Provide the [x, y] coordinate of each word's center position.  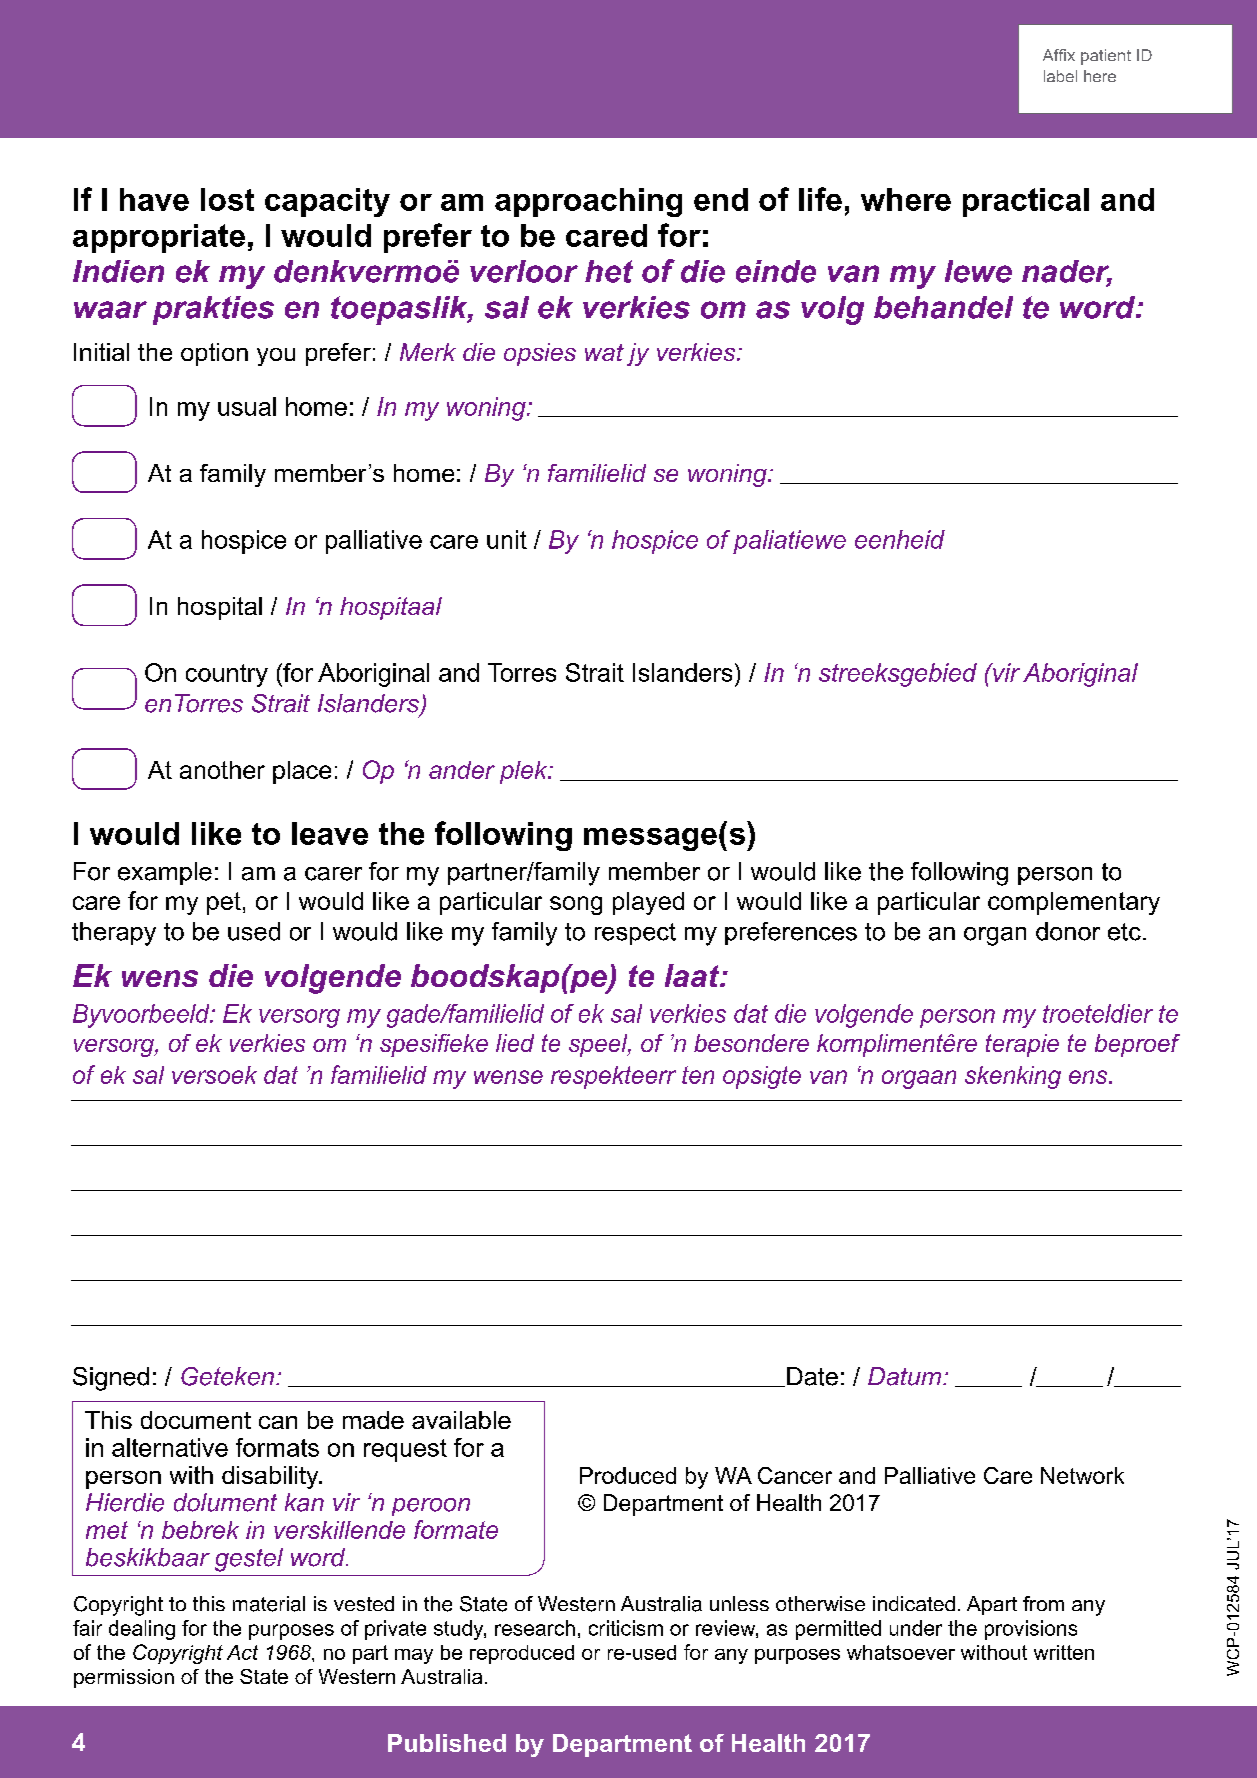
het [609, 271]
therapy [114, 934]
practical [1026, 202]
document [196, 1420]
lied [515, 1043]
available [461, 1420]
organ [995, 936]
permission [124, 1678]
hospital [220, 608]
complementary [1074, 903]
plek [525, 772]
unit [507, 539]
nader [1067, 272]
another [222, 770]
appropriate [159, 238]
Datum [906, 1376]
